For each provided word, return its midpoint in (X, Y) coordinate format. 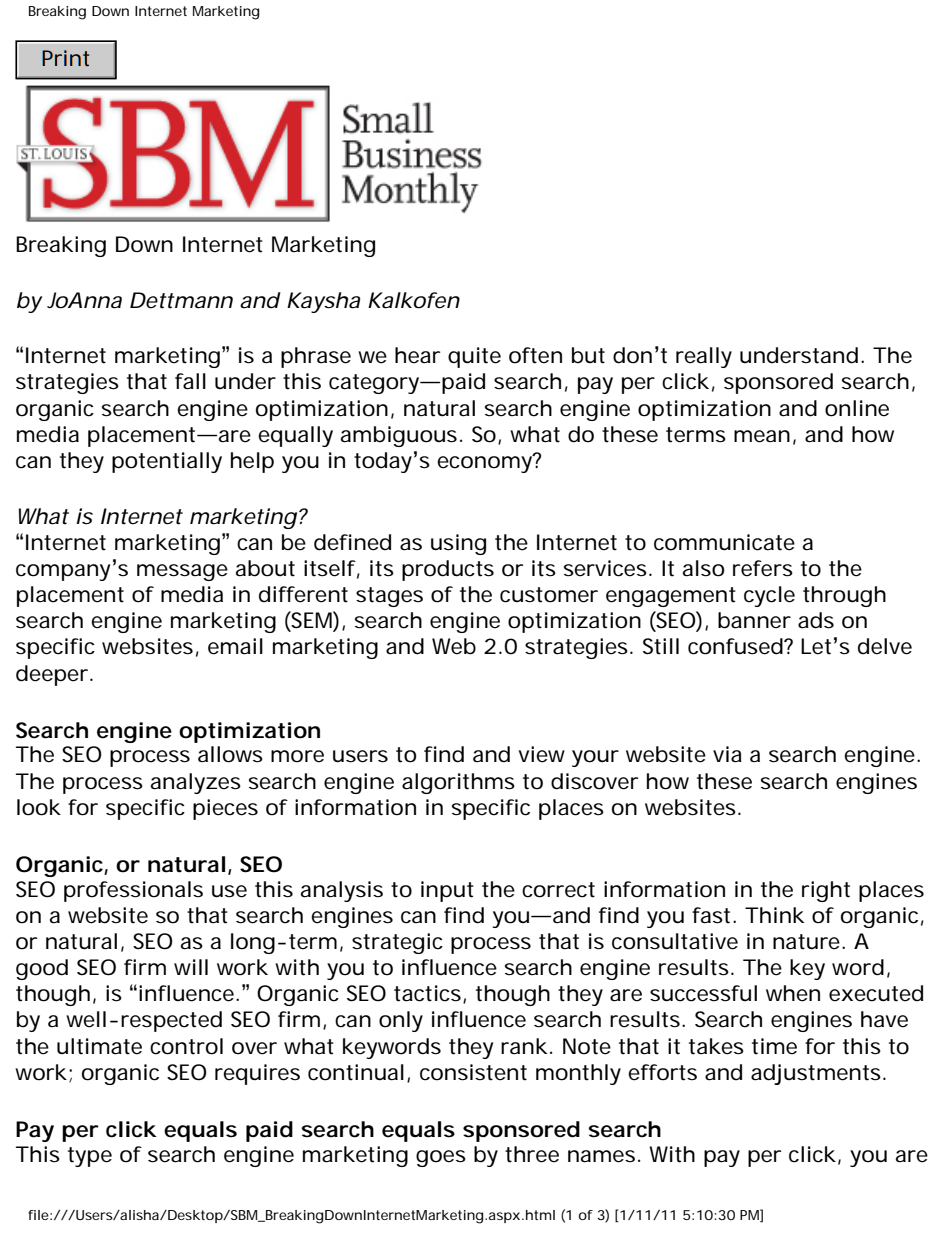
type (90, 1157)
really (704, 357)
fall (190, 381)
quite (474, 357)
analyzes (196, 783)
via (727, 754)
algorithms (458, 783)
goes (441, 1158)
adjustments (816, 1074)
